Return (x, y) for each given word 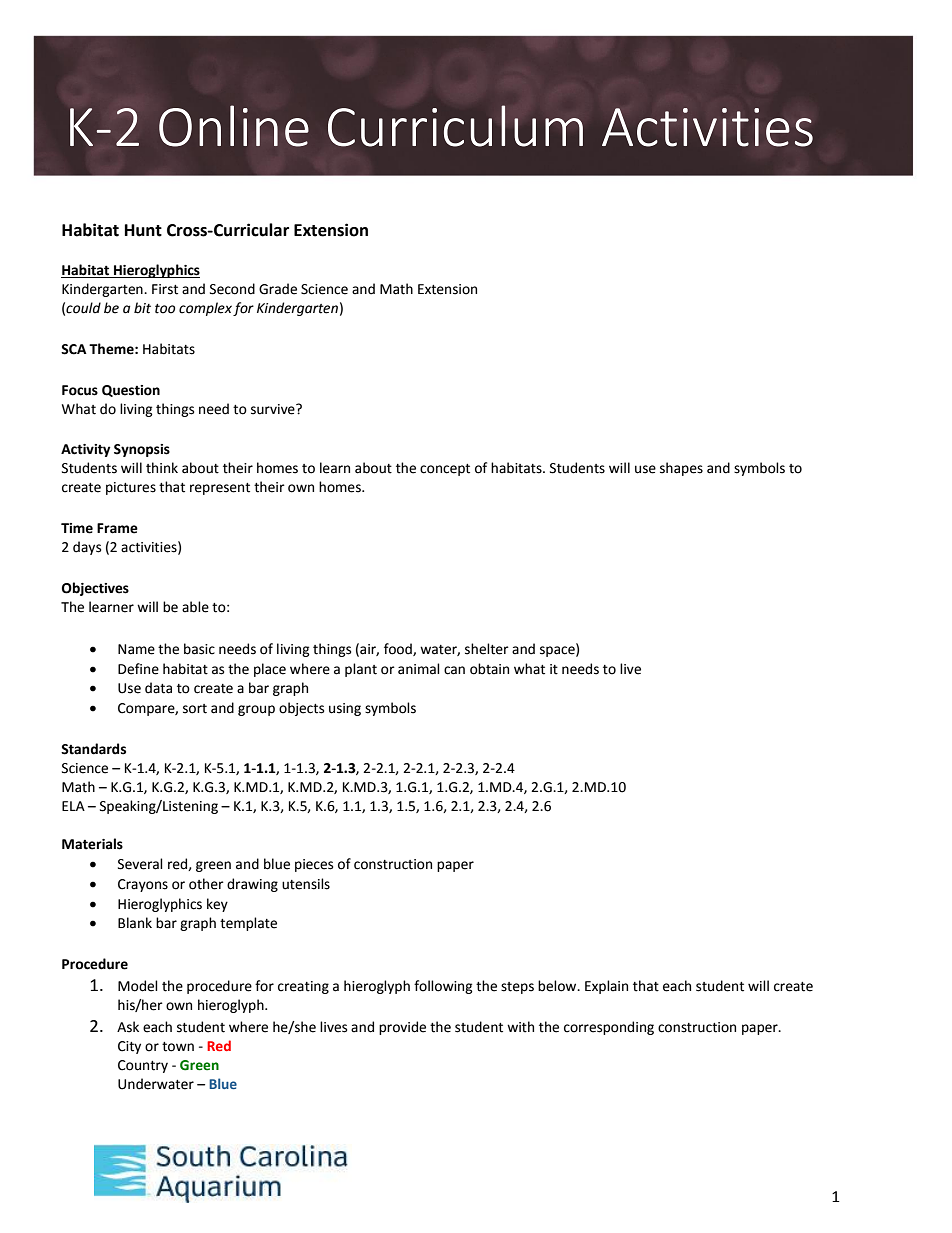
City (129, 1047)
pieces (314, 865)
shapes (681, 469)
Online (234, 126)
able (195, 607)
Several (140, 864)
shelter (487, 649)
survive (274, 409)
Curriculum (455, 126)
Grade (278, 289)
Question (131, 391)
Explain (606, 987)
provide (402, 1028)
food (399, 649)
